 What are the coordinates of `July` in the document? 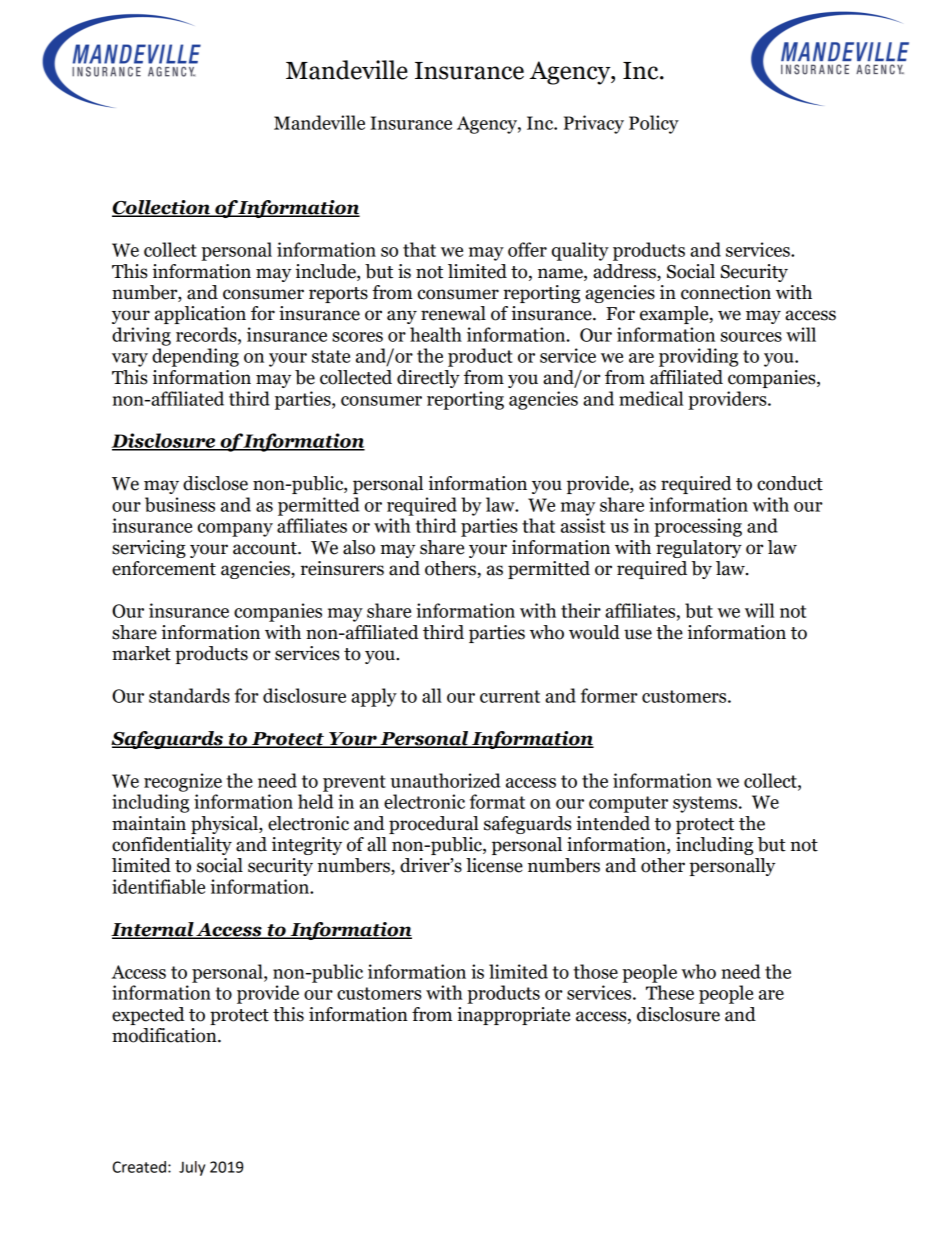 It's located at (192, 1168).
